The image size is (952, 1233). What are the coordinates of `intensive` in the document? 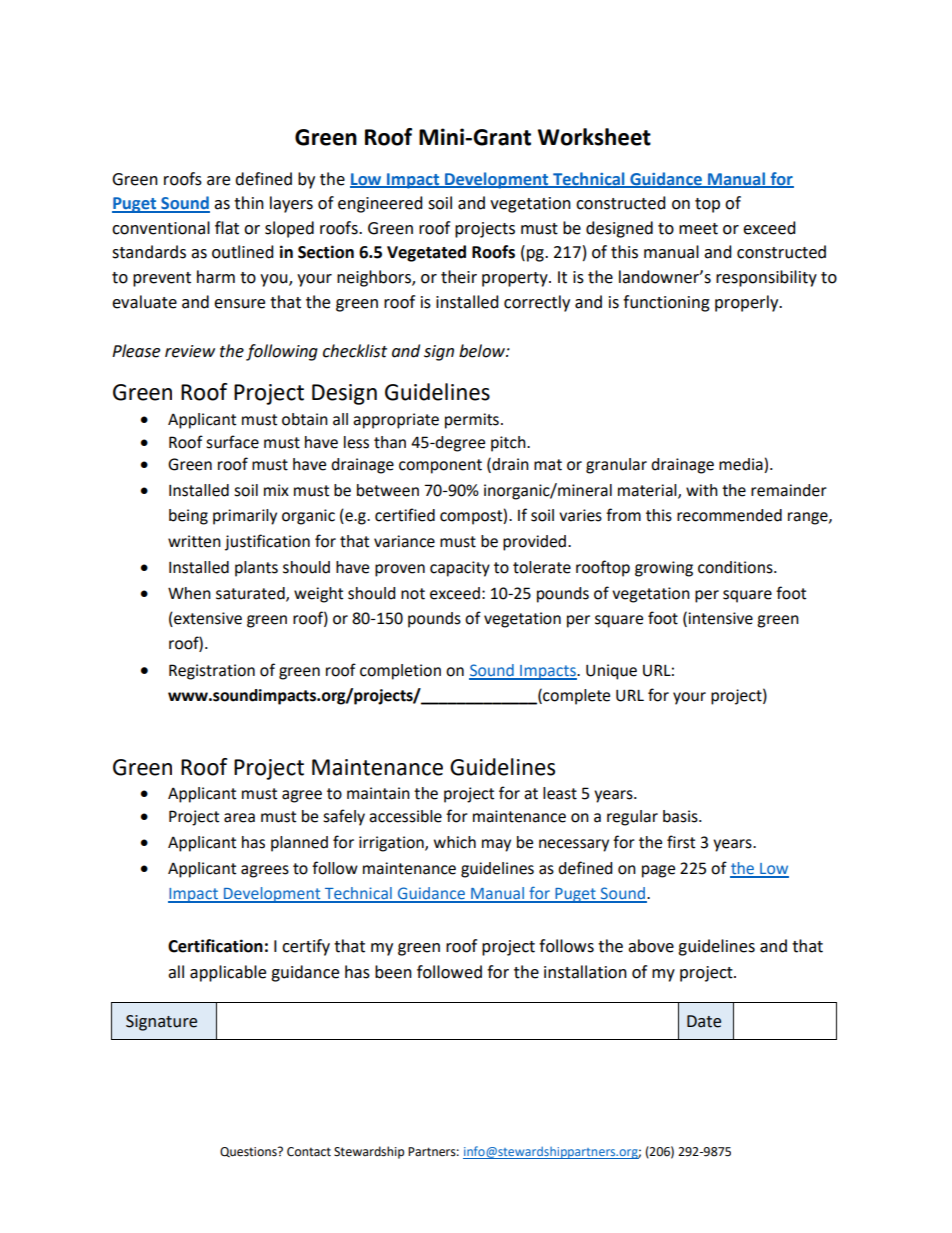 It's located at (720, 618).
